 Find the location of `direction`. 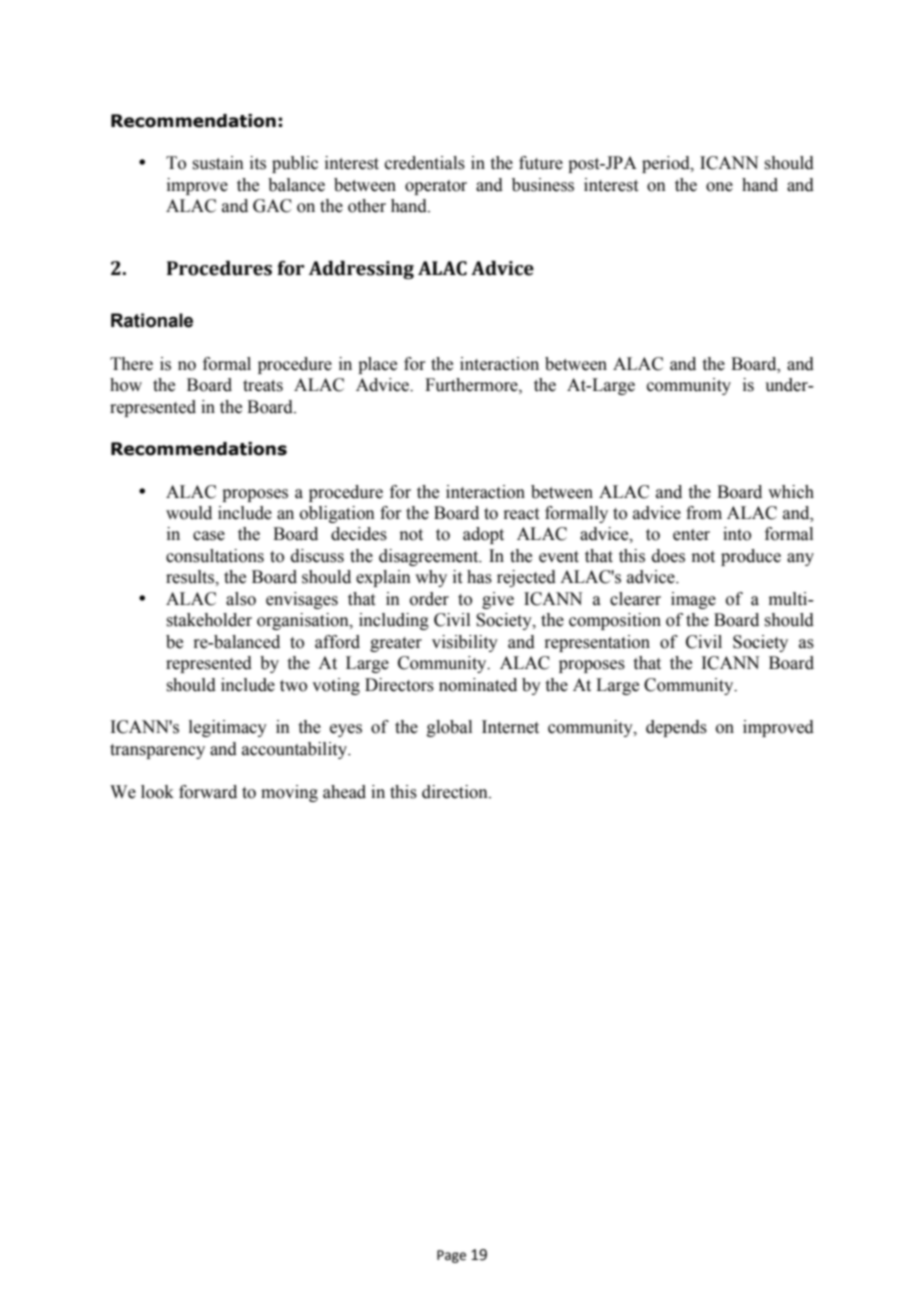

direction is located at coordinates (456, 792).
